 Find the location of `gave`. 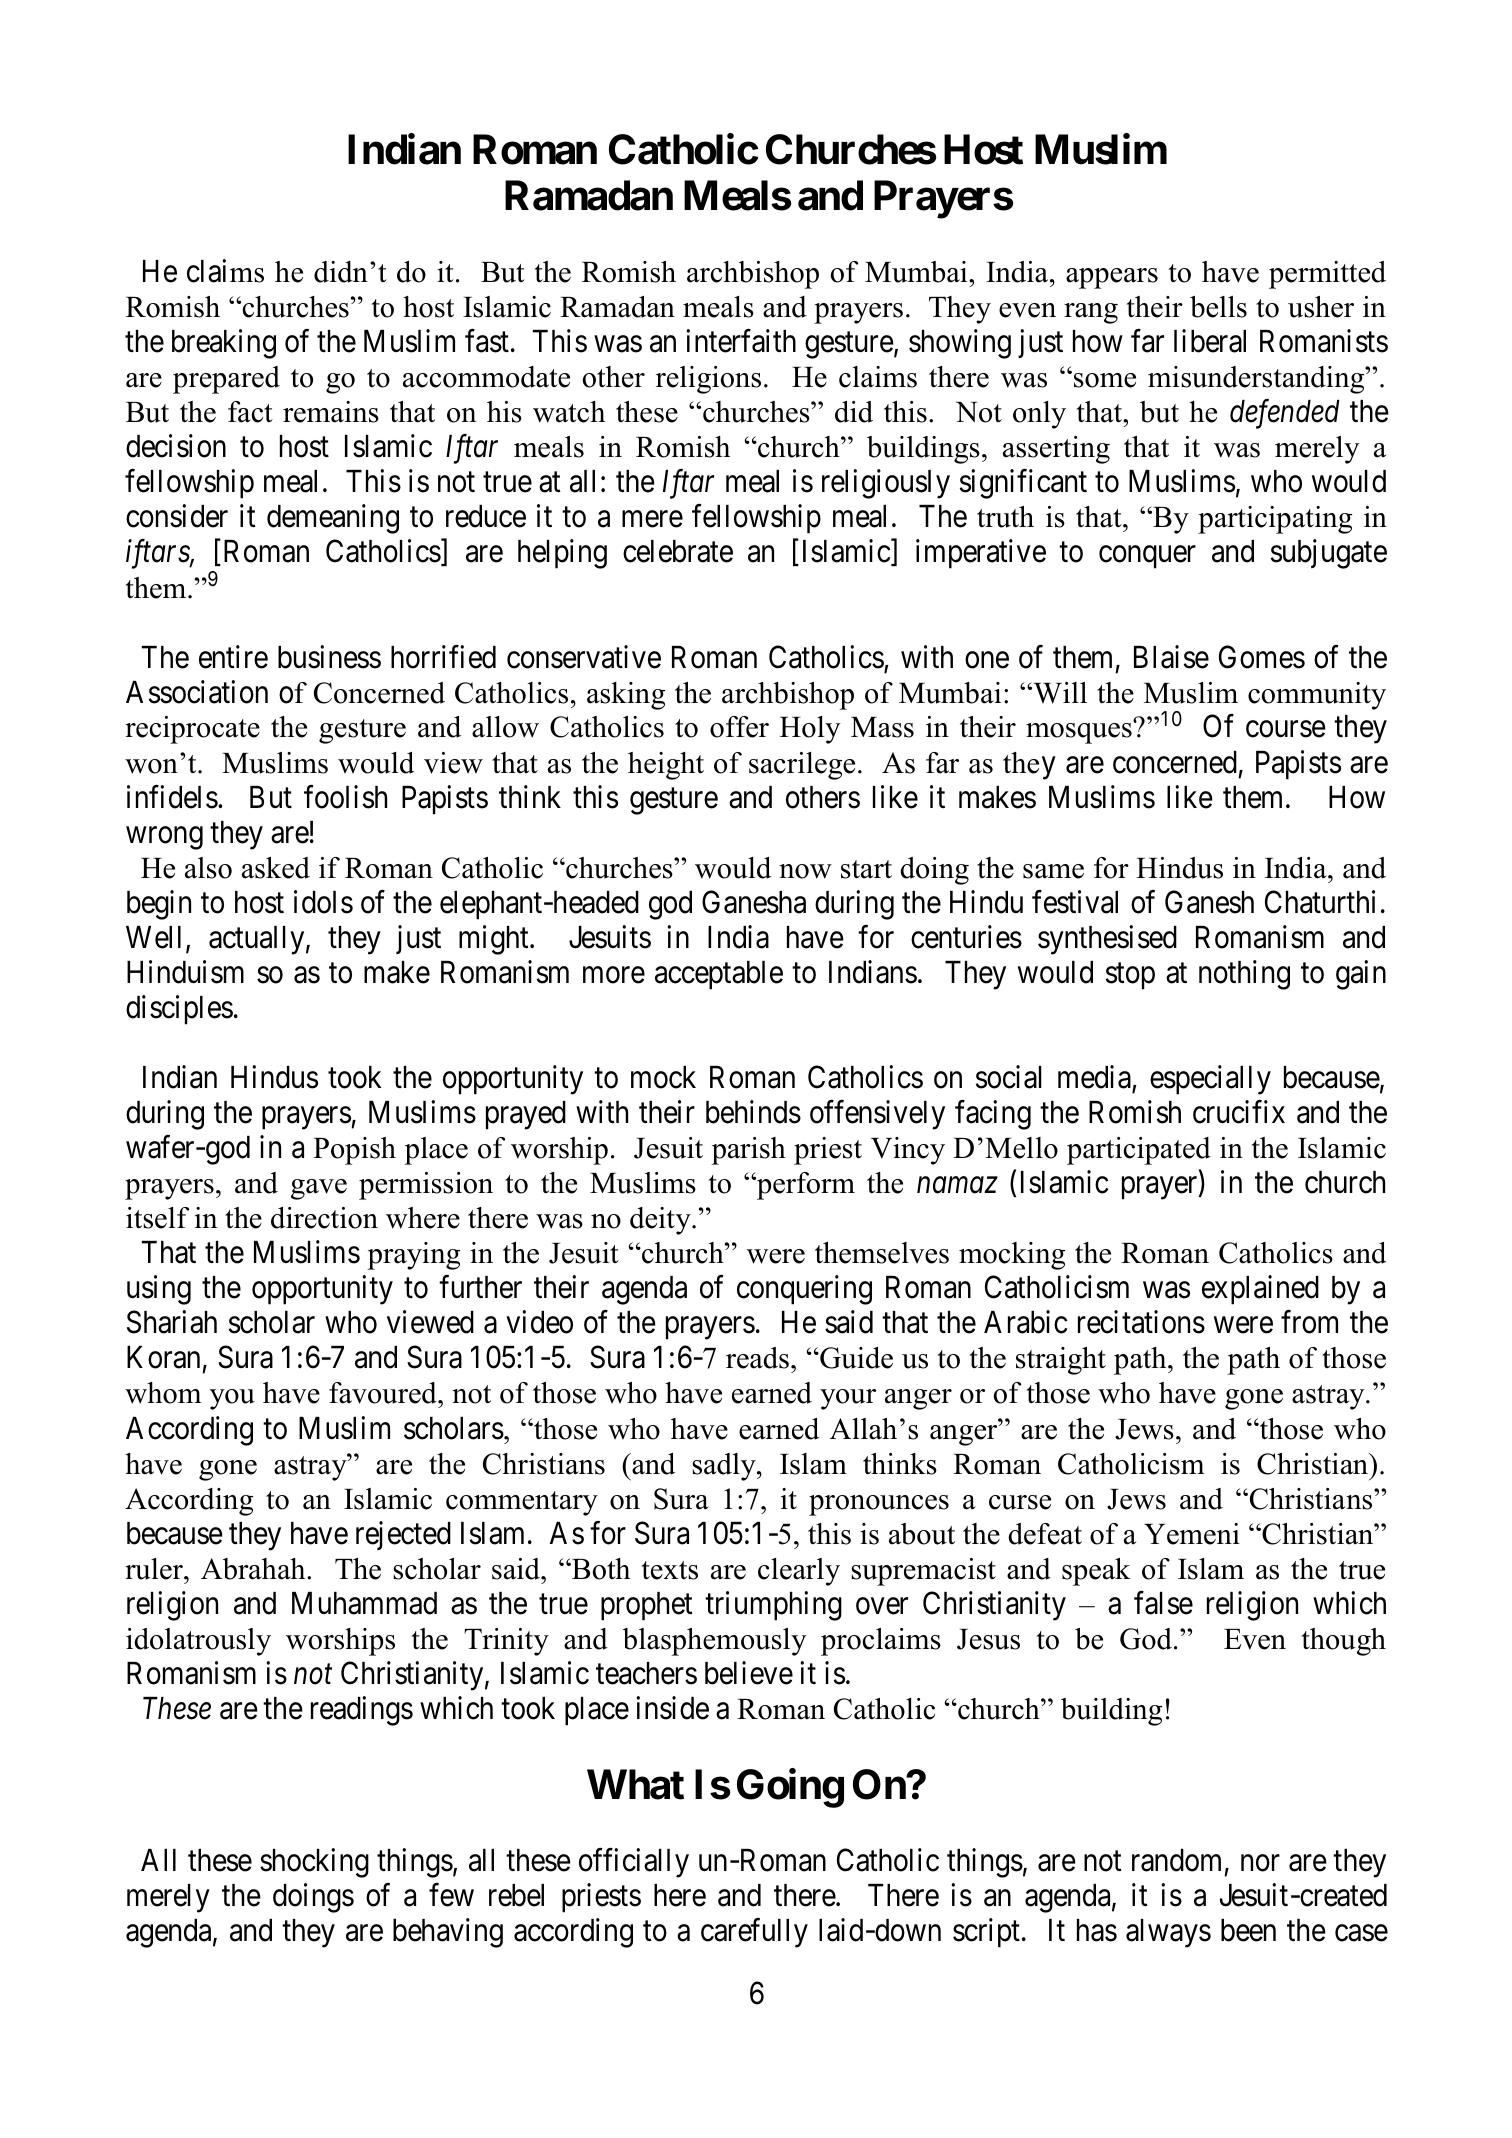

gave is located at coordinates (319, 1189).
